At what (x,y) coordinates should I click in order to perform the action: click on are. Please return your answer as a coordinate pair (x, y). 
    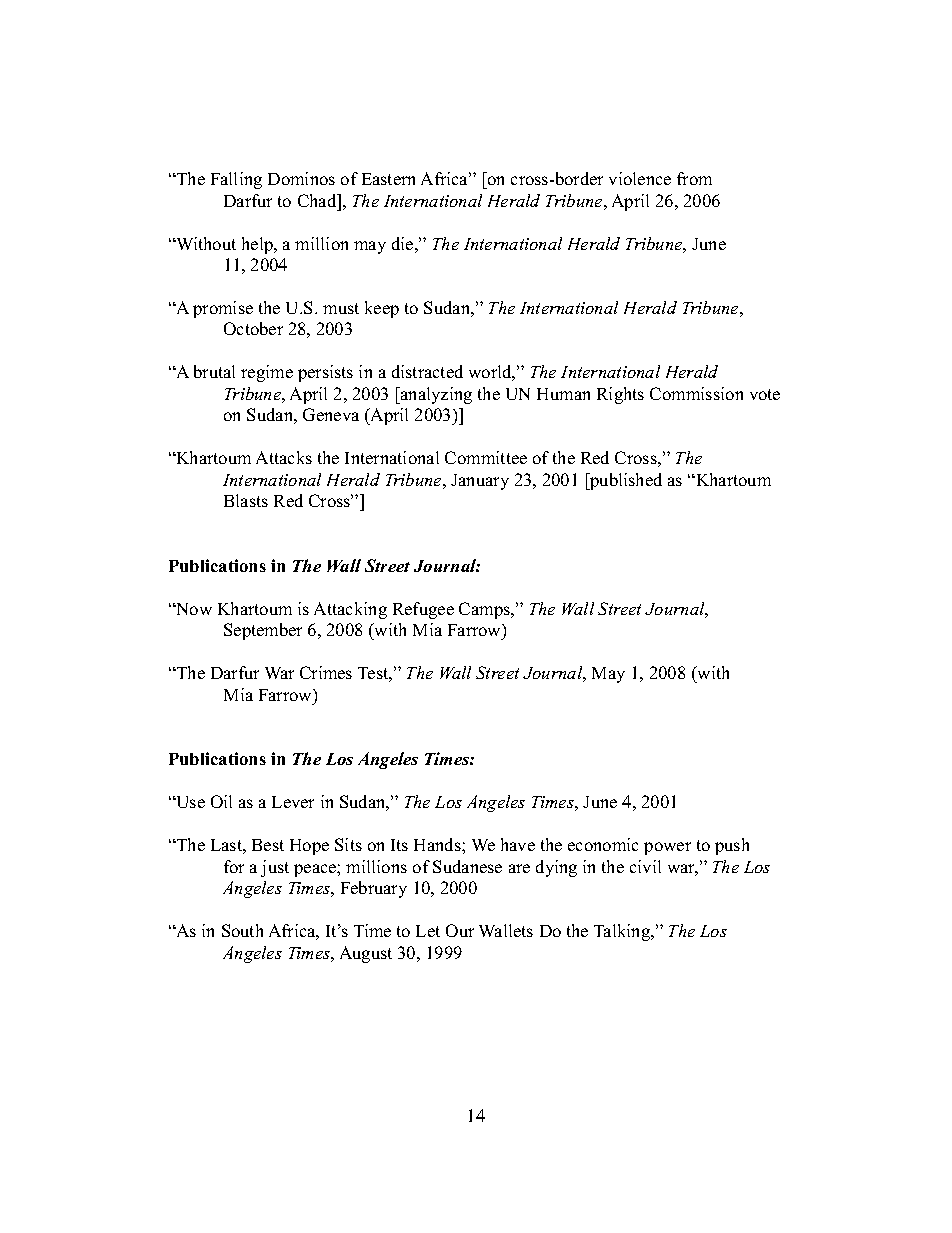
    Looking at the image, I should click on (519, 868).
